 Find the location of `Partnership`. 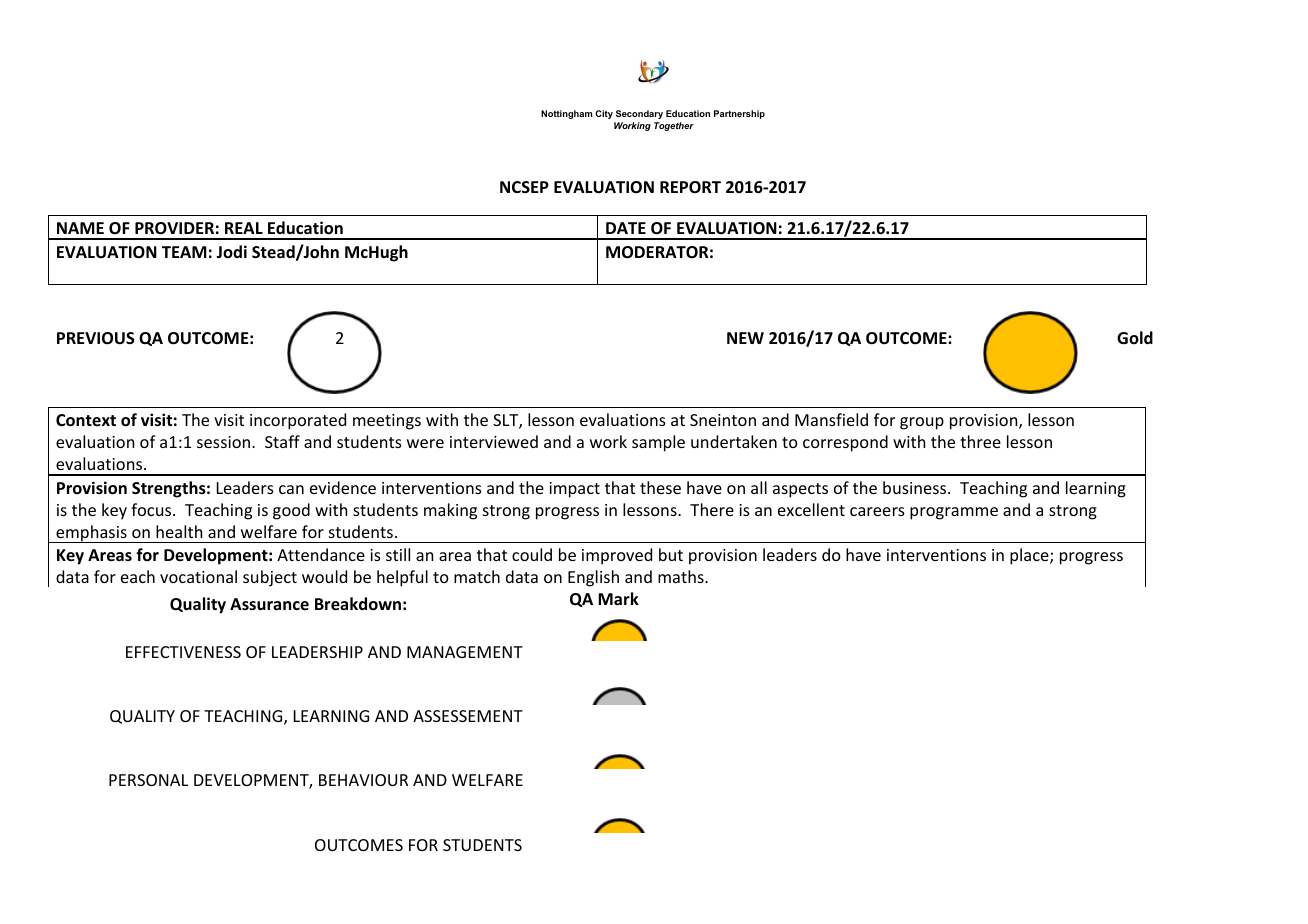

Partnership is located at coordinates (739, 114).
